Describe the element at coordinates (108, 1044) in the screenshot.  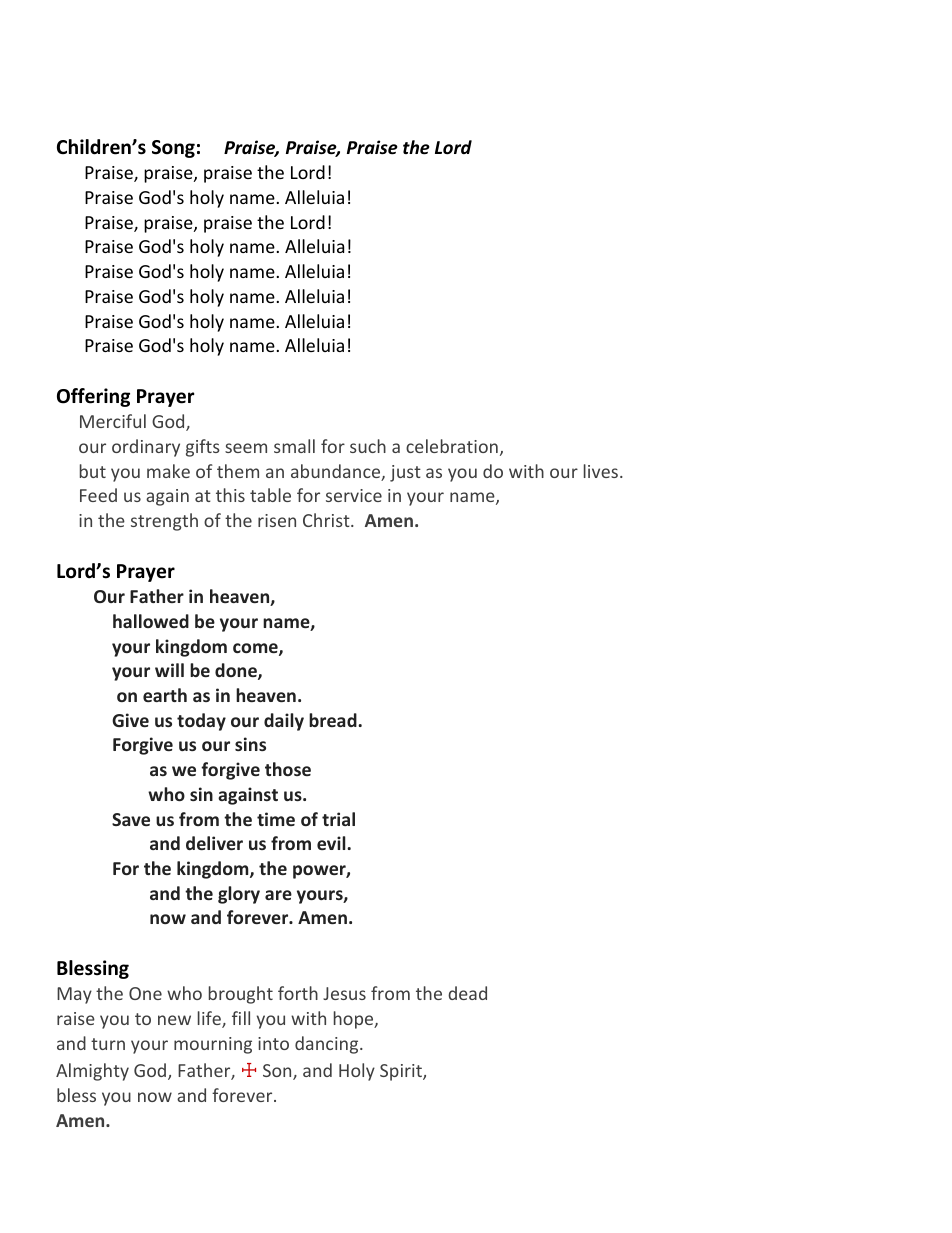
I see `turn` at that location.
